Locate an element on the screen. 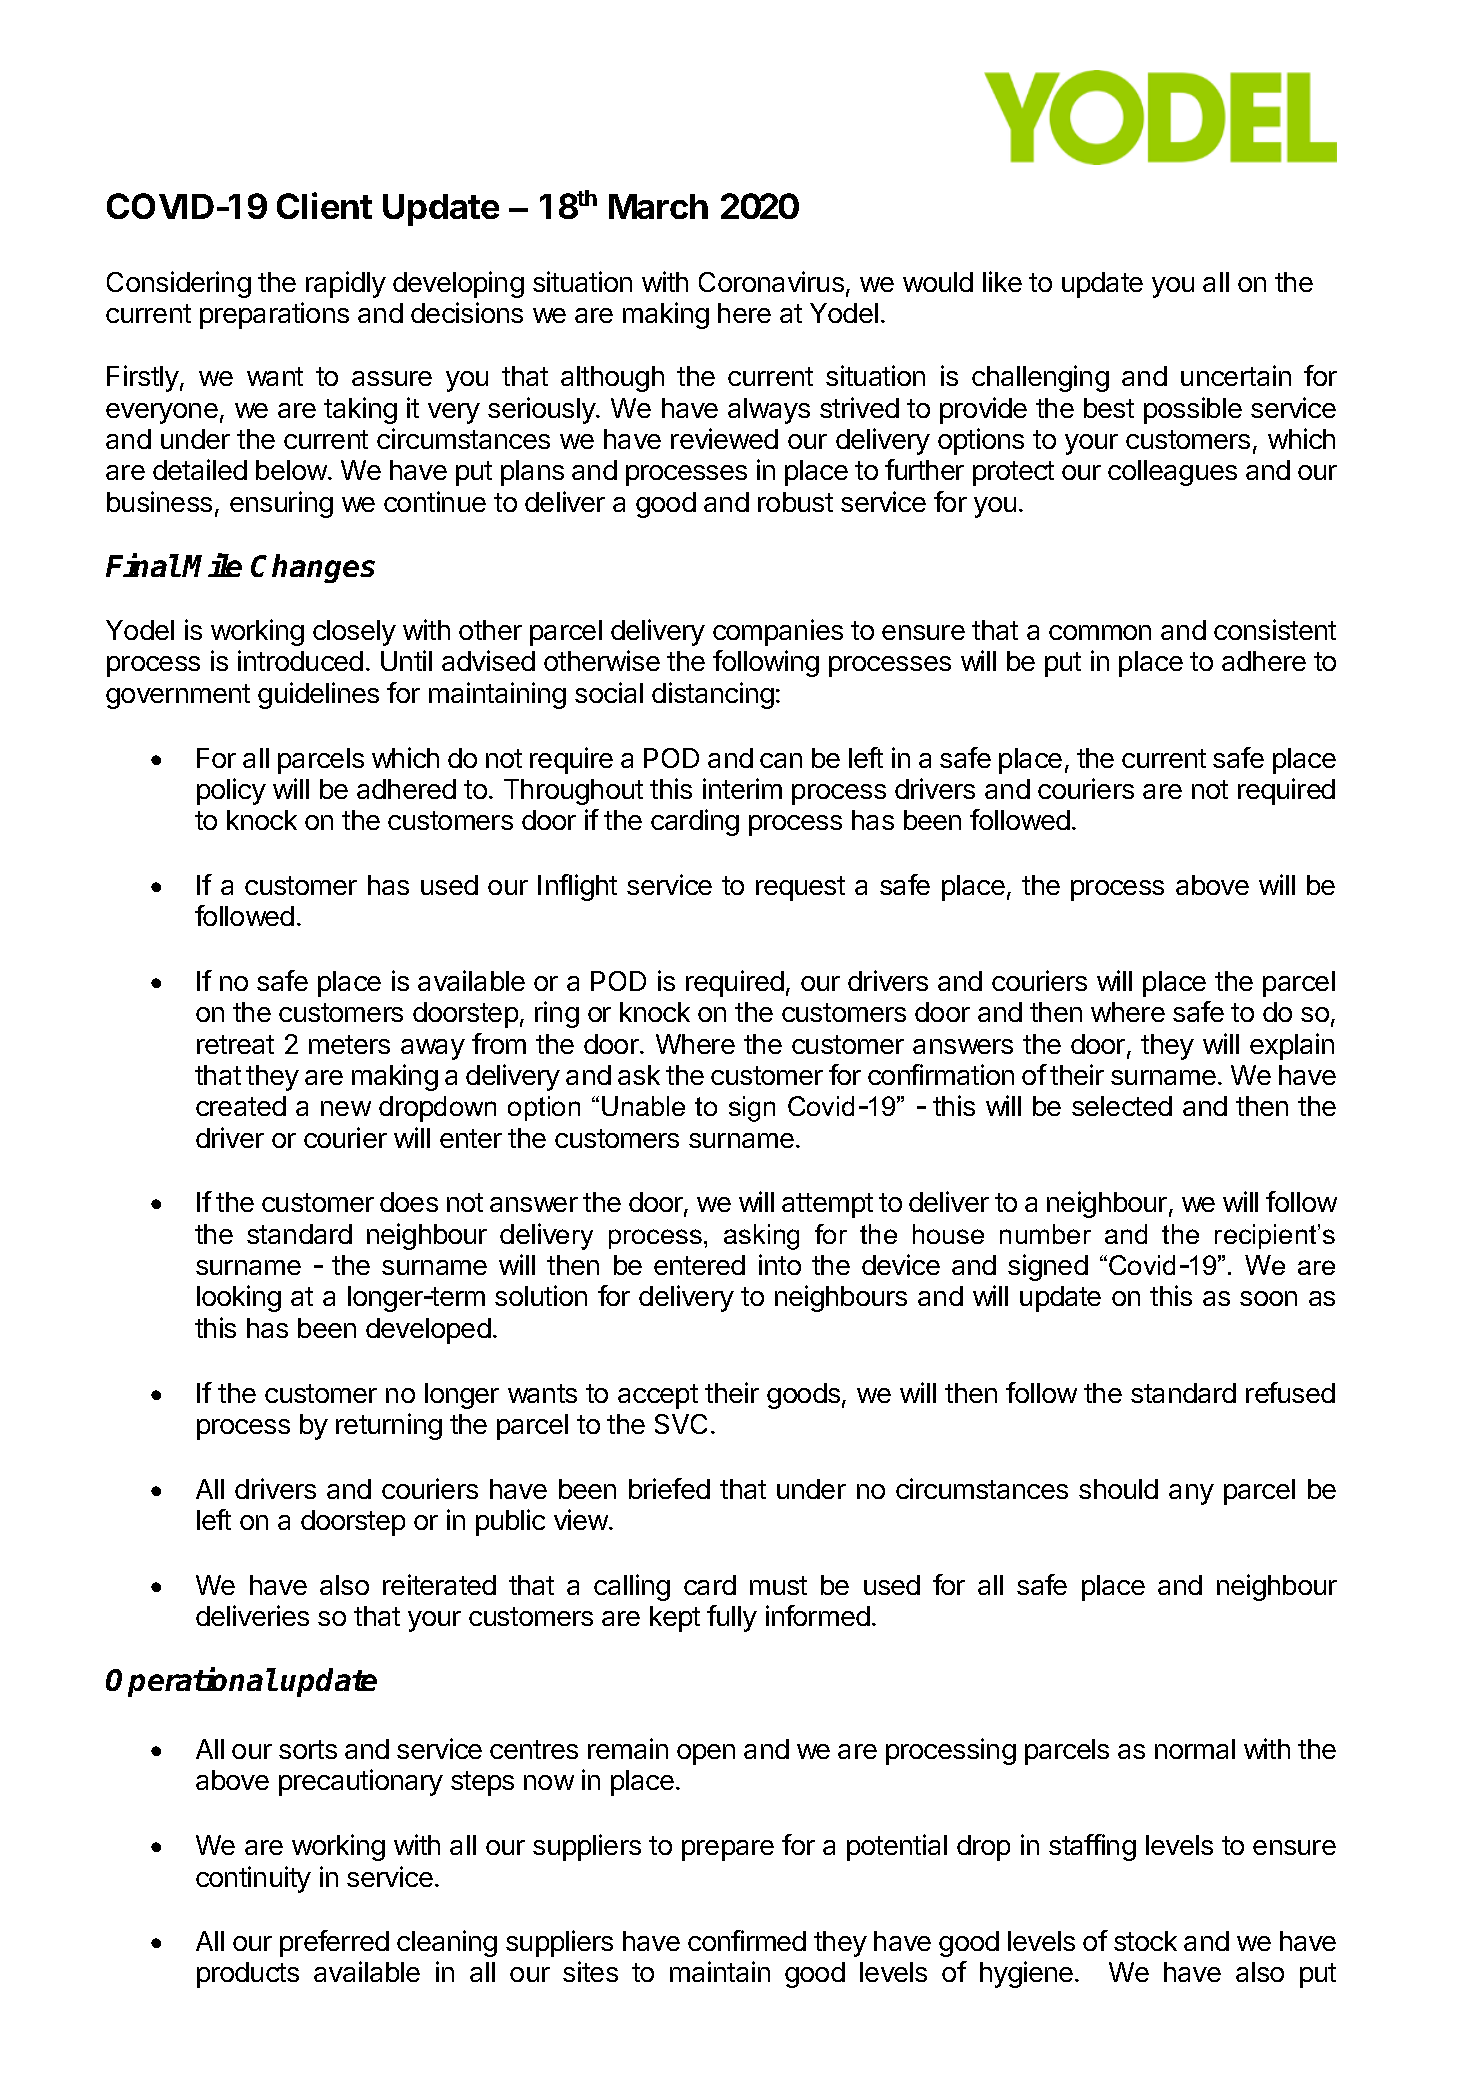 The height and width of the screenshot is (2089, 1477). selected is located at coordinates (1122, 1106).
